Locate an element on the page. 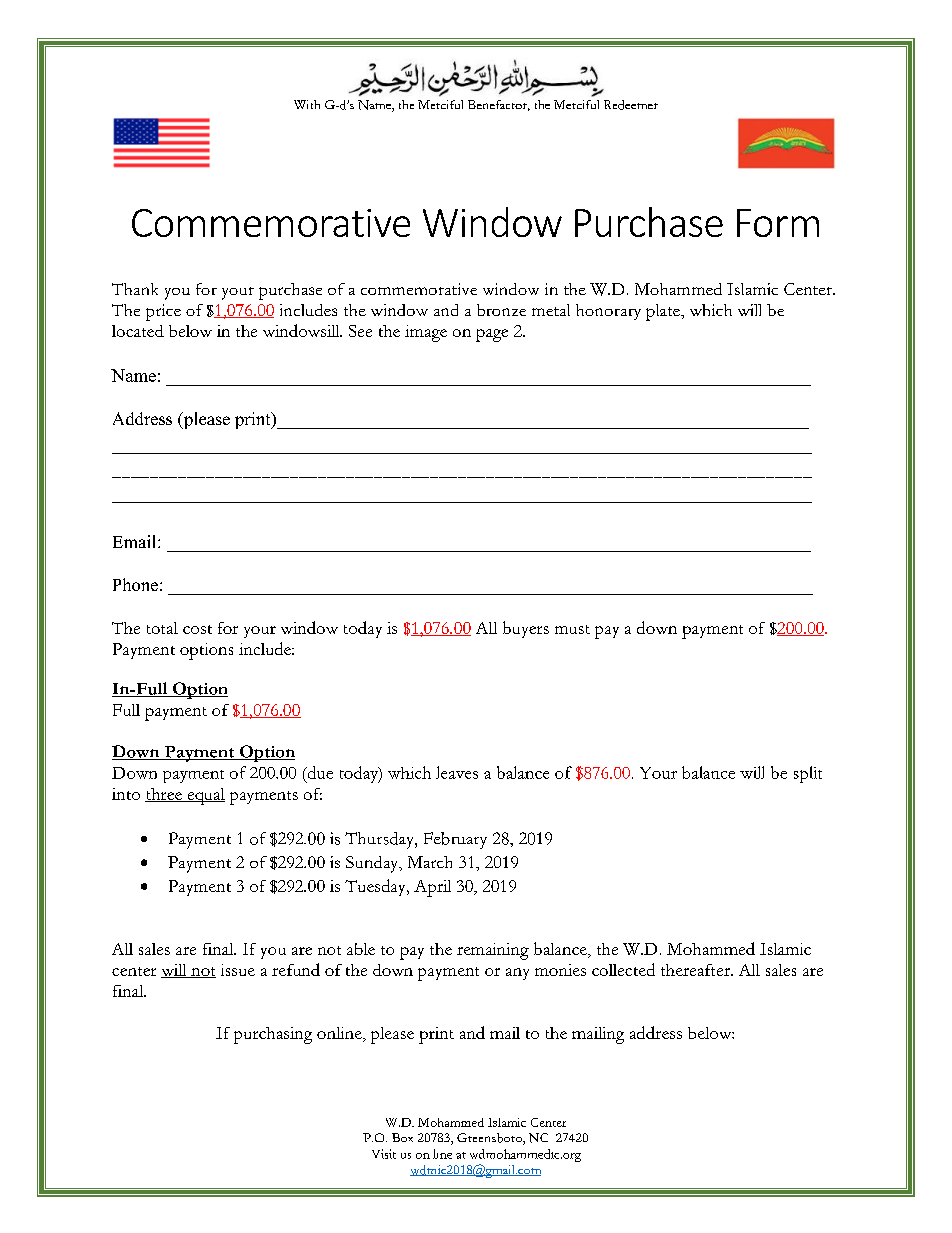  purchasing is located at coordinates (273, 1035).
